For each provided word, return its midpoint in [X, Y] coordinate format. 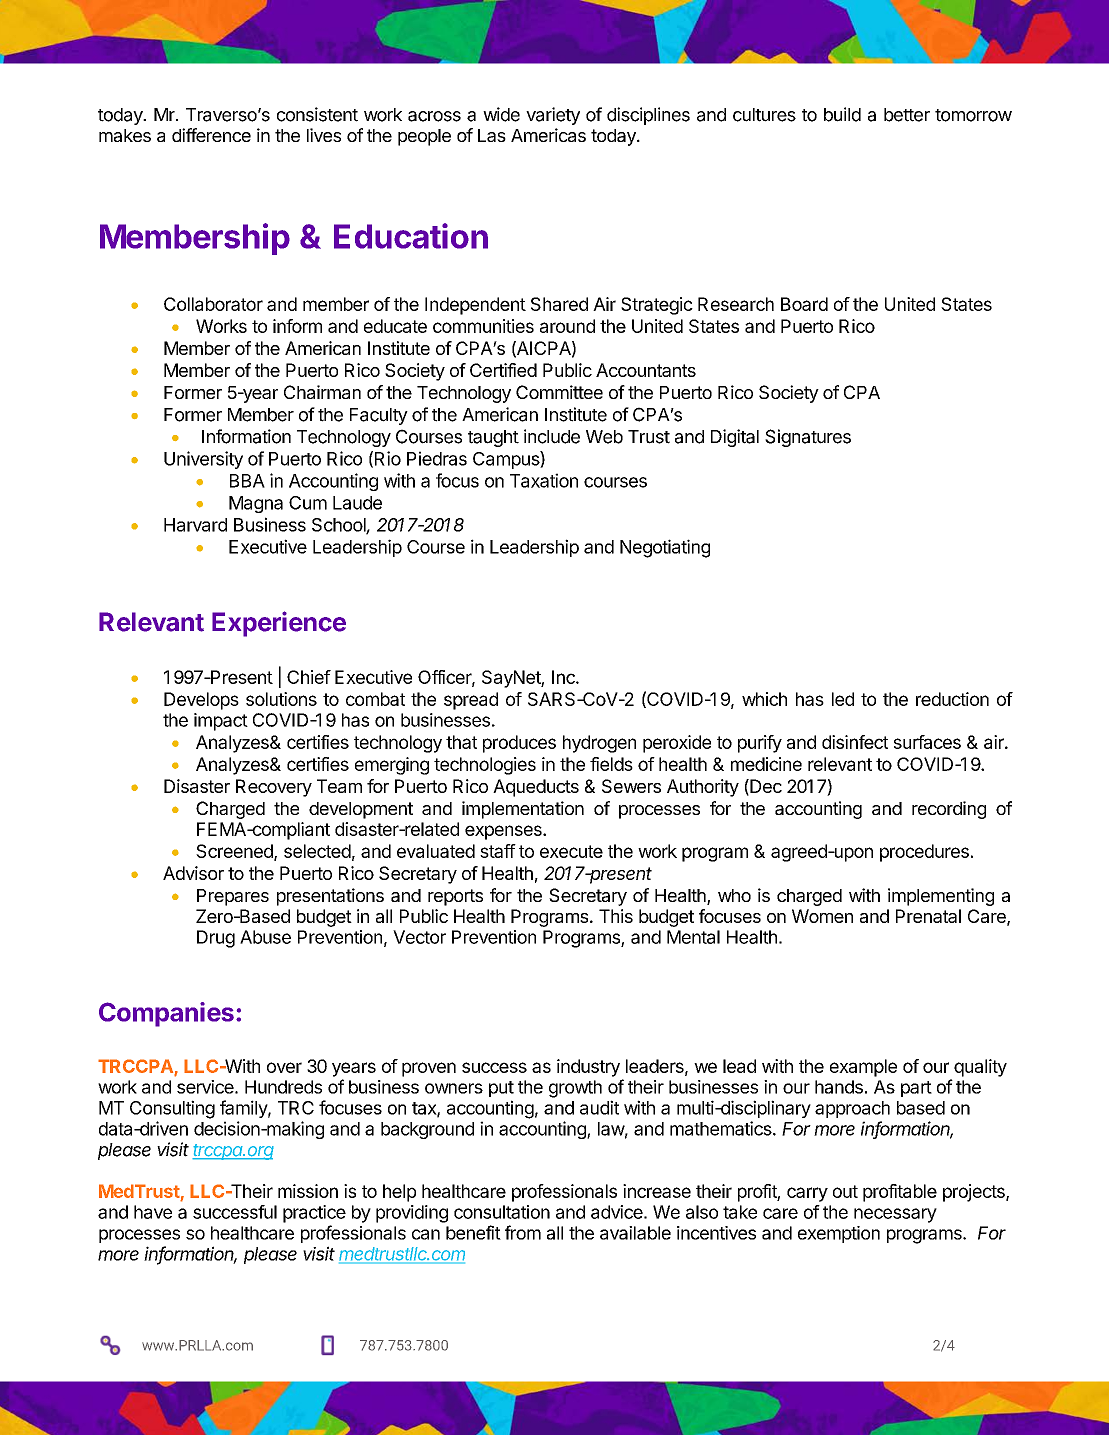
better [907, 115]
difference [211, 135]
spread [471, 701]
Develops [201, 701]
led [843, 699]
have [153, 1212]
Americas [548, 135]
